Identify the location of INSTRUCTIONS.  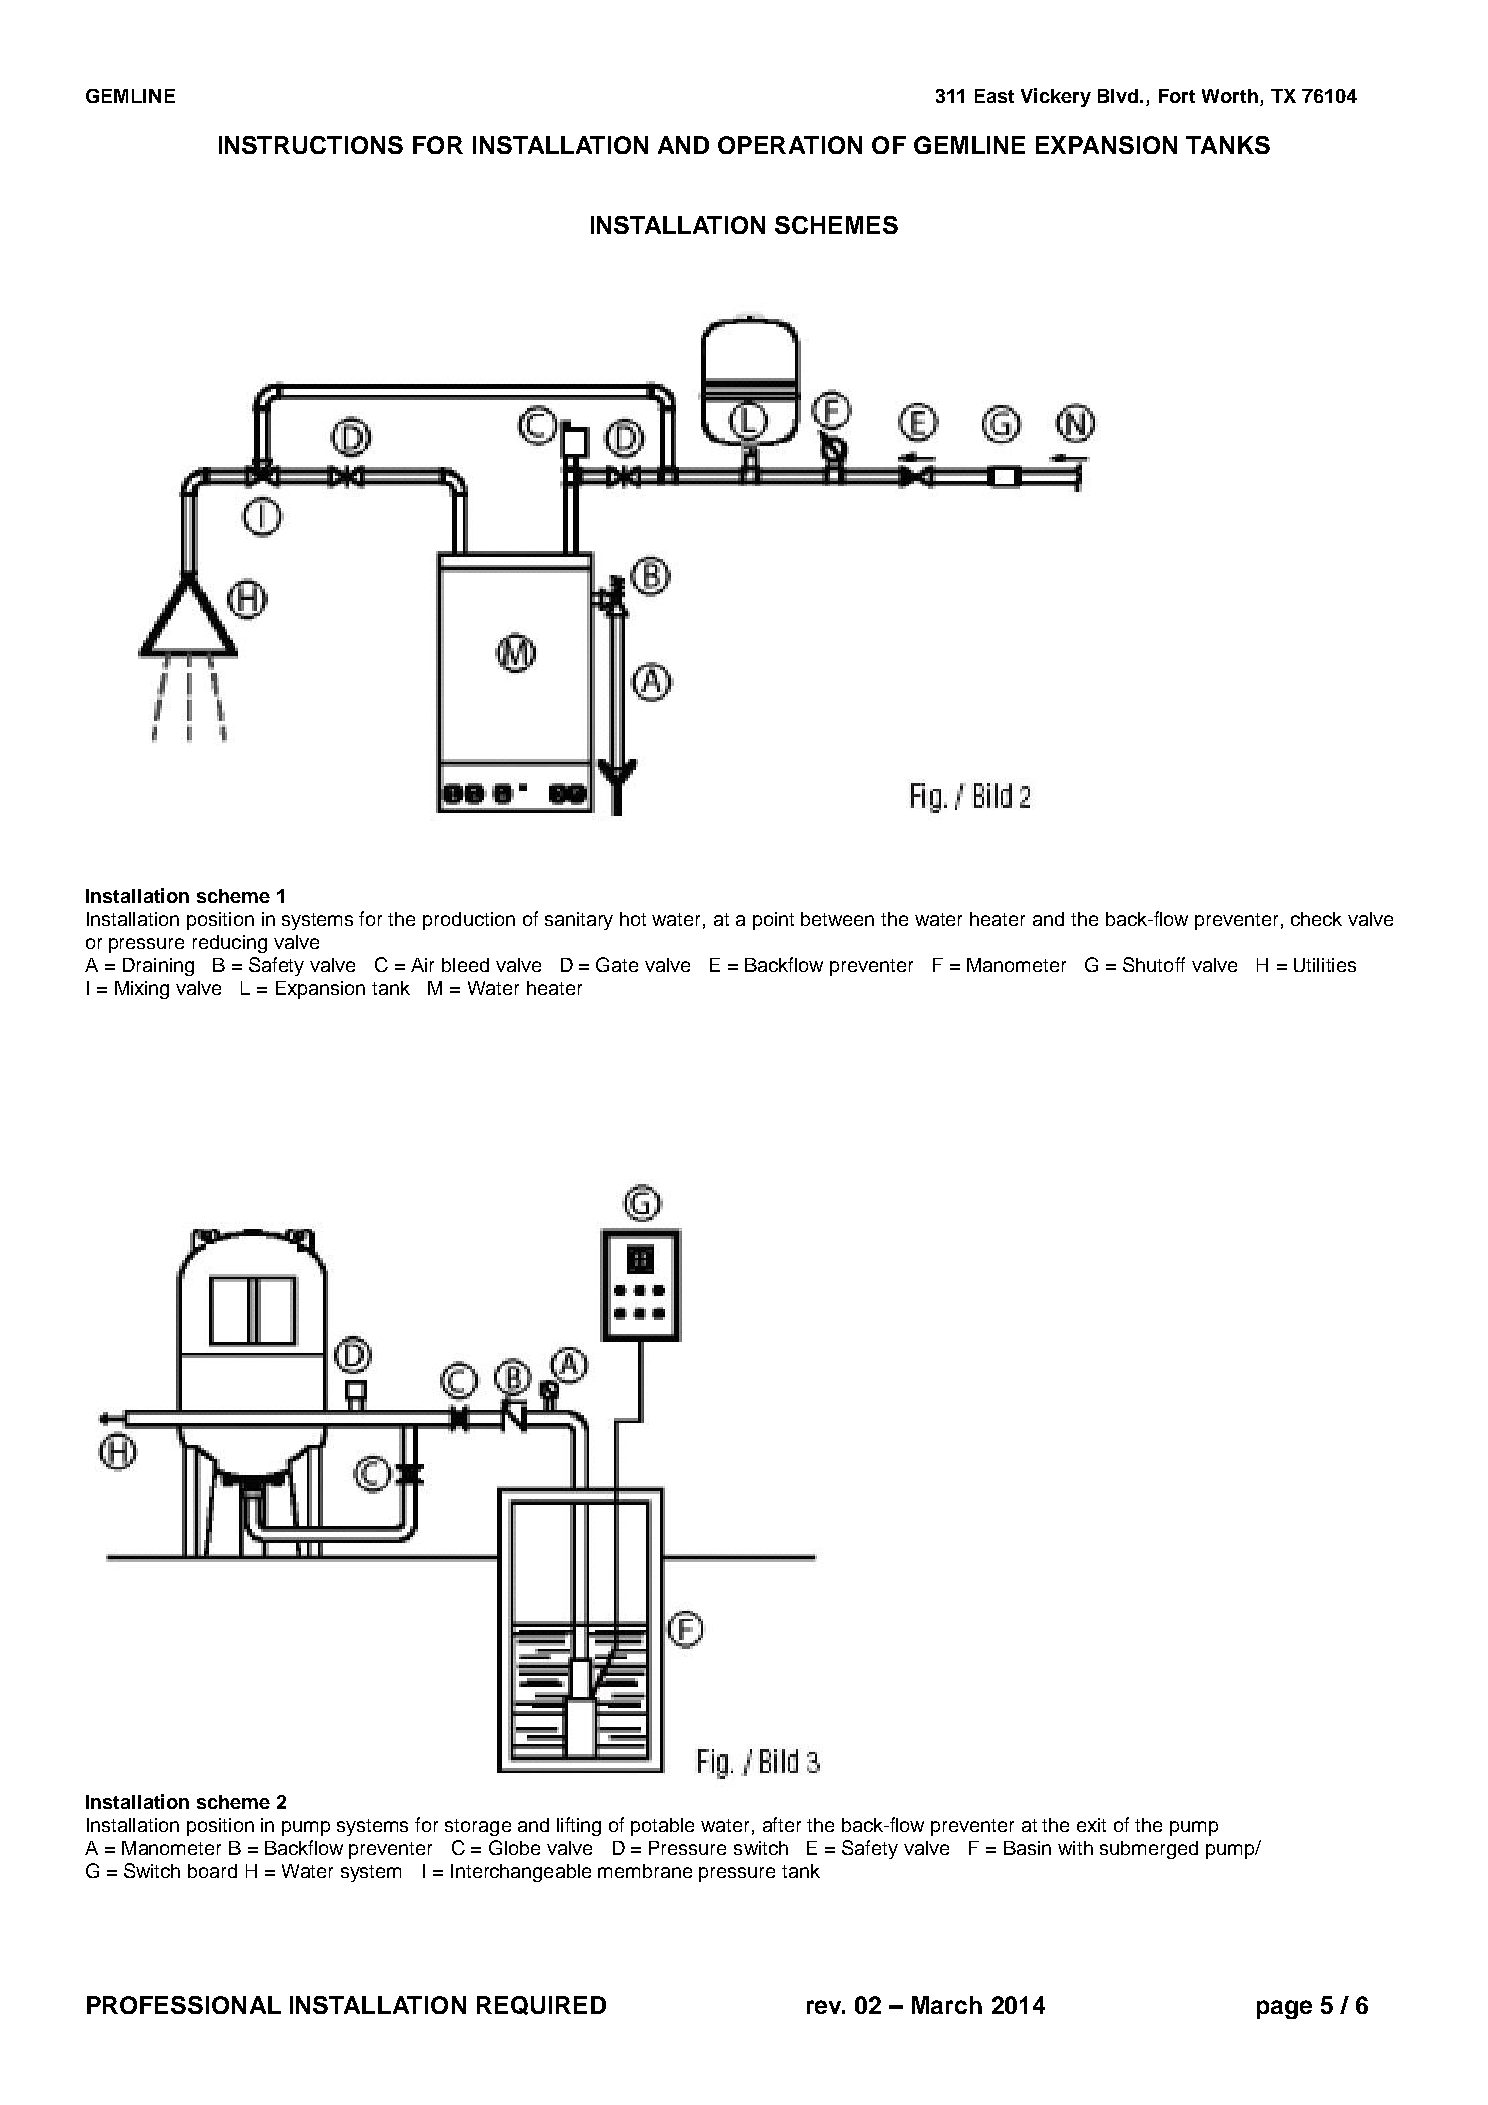
(311, 145).
